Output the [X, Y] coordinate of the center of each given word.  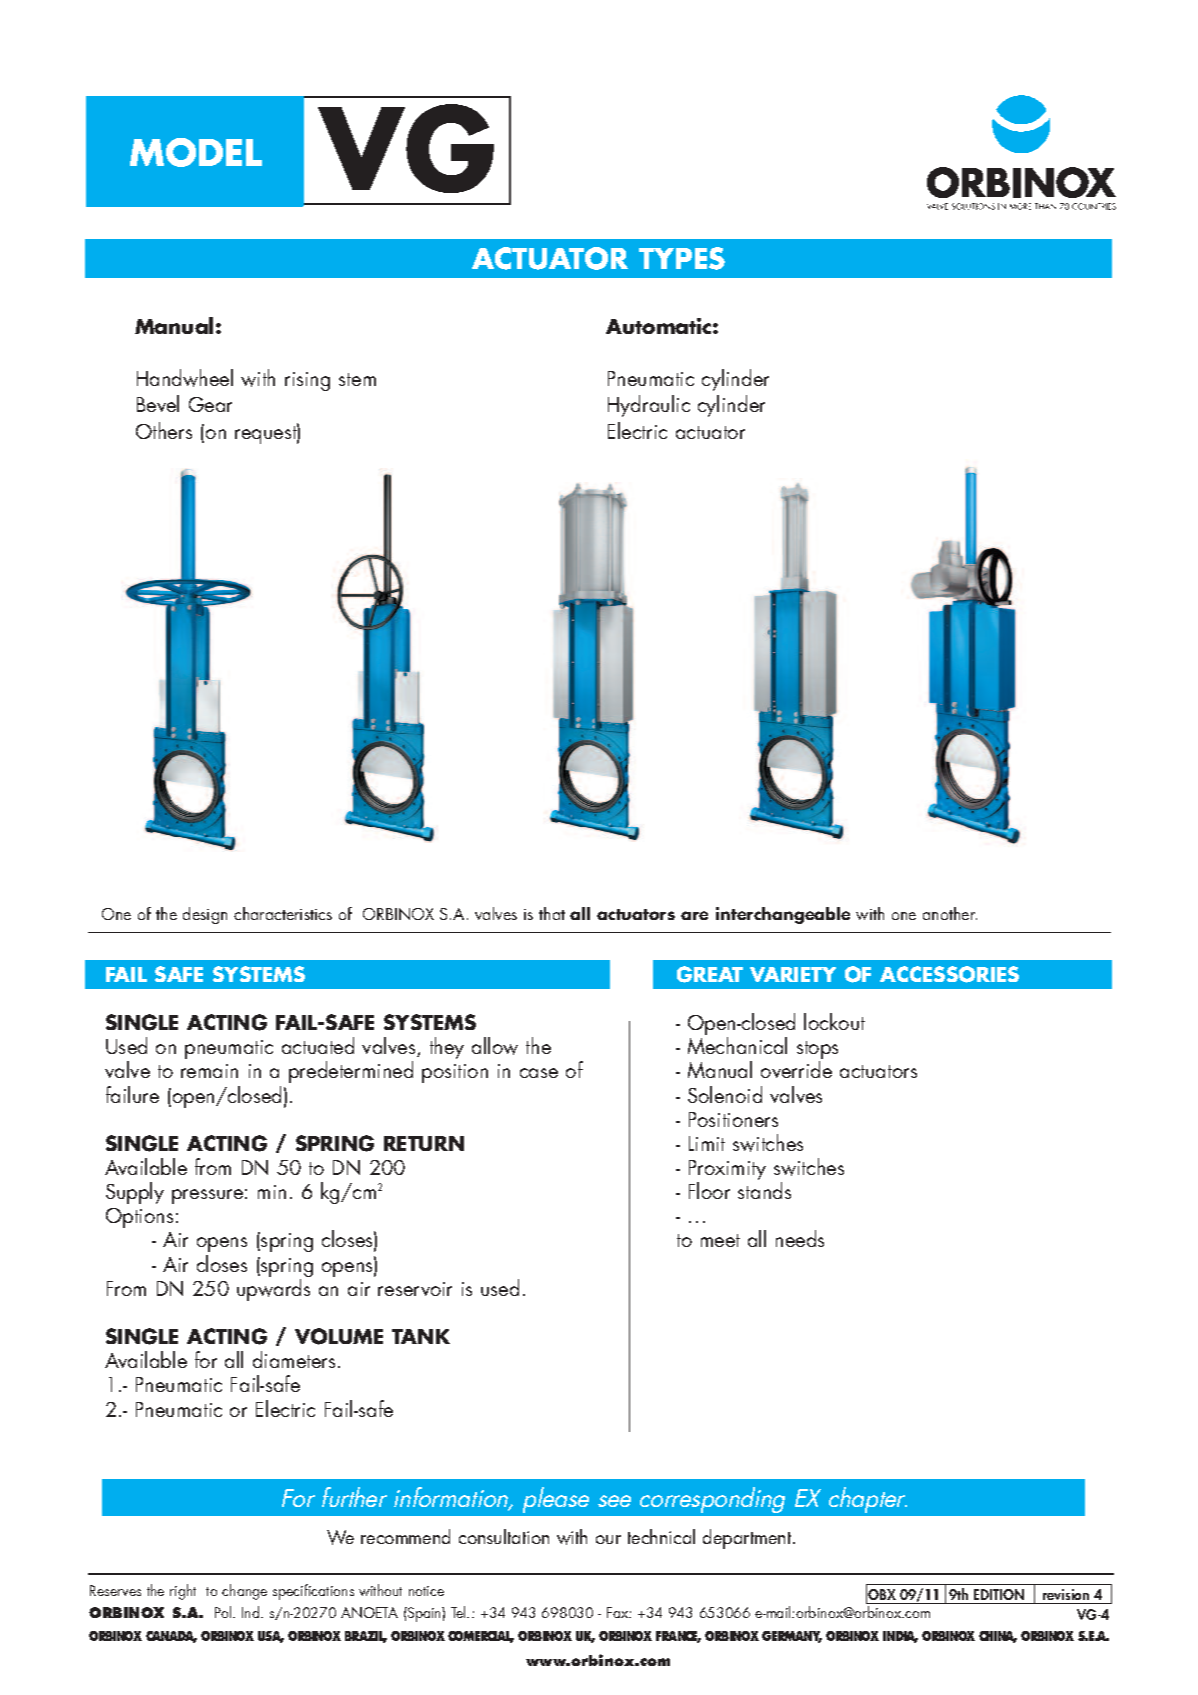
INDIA [900, 1637]
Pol [223, 1612]
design [205, 915]
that [552, 913]
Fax [618, 1612]
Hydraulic [649, 406]
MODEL [196, 152]
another [950, 913]
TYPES [682, 258]
